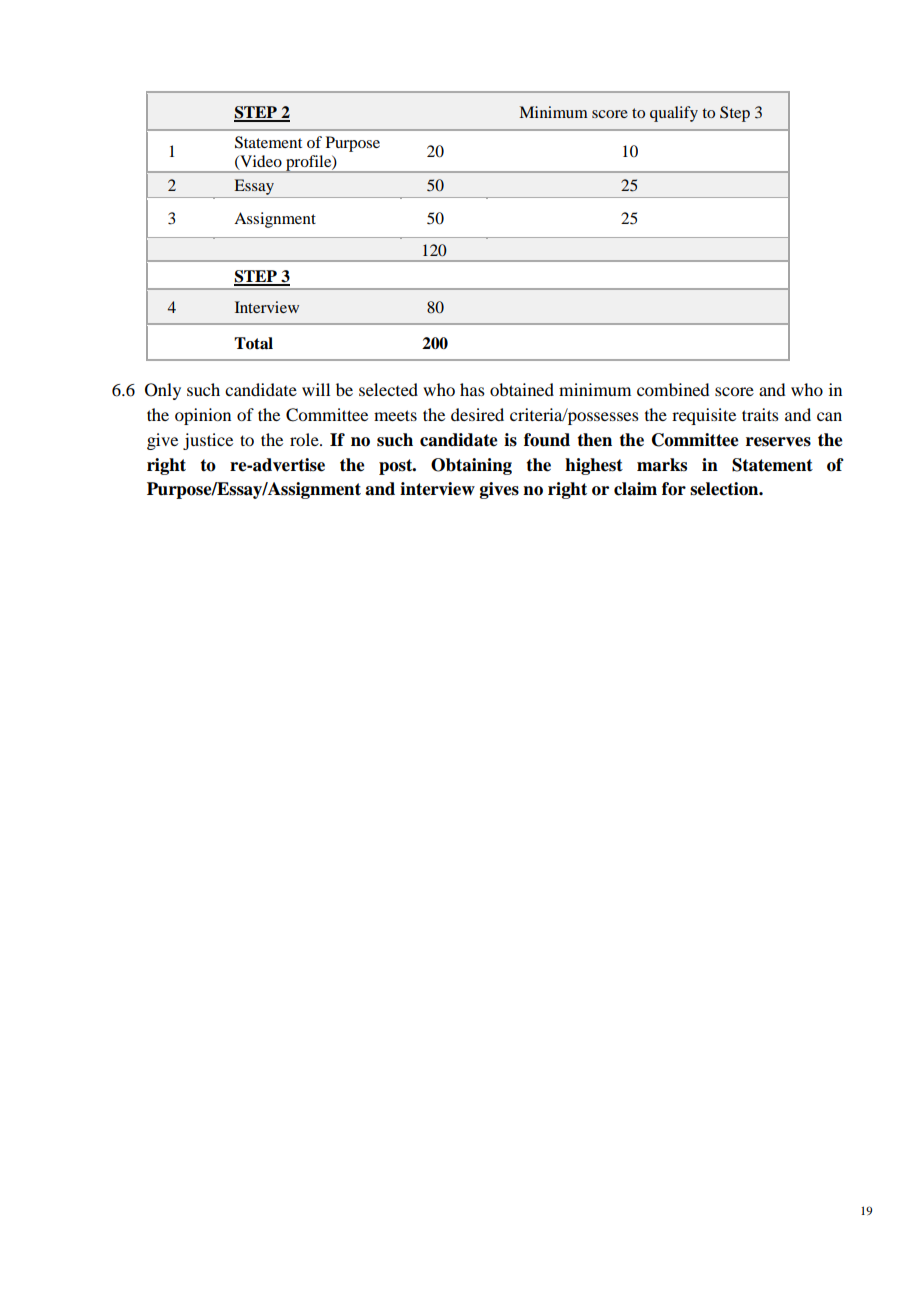 The width and height of the image is (924, 1308). What do you see at coordinates (208, 441) in the image?
I see `justice` at bounding box center [208, 441].
